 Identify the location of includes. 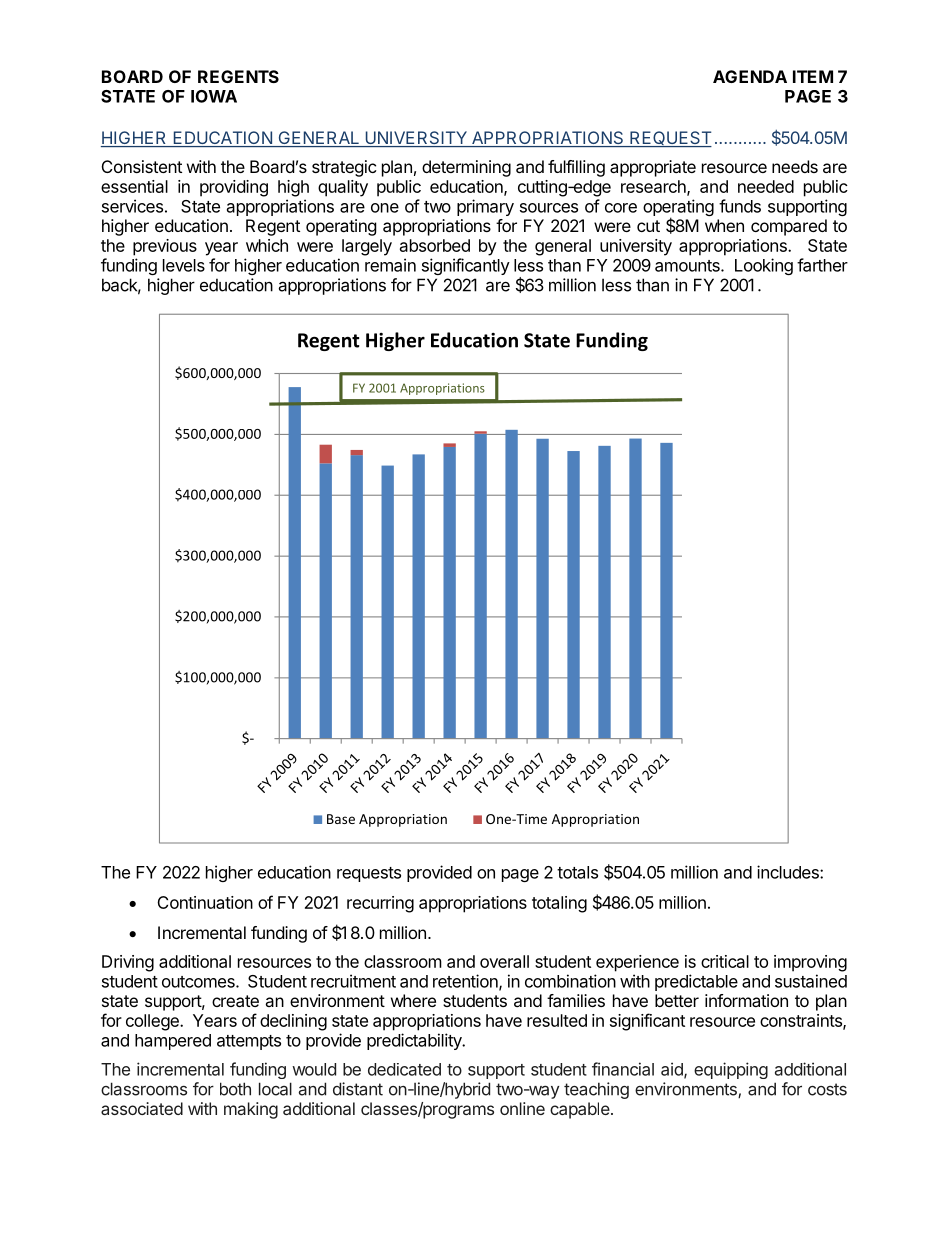
(789, 872).
